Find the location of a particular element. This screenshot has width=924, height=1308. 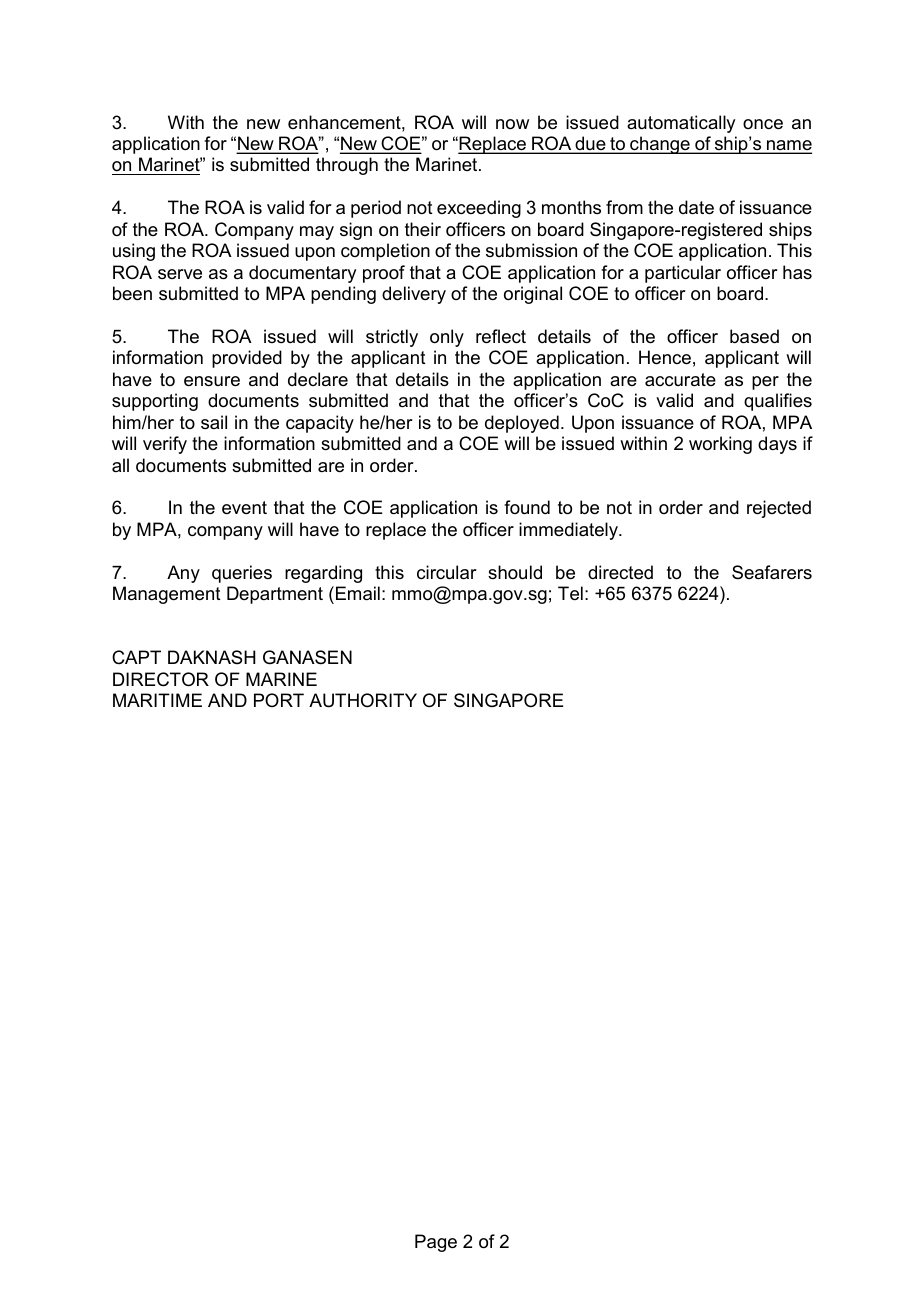

Page is located at coordinates (436, 1243).
